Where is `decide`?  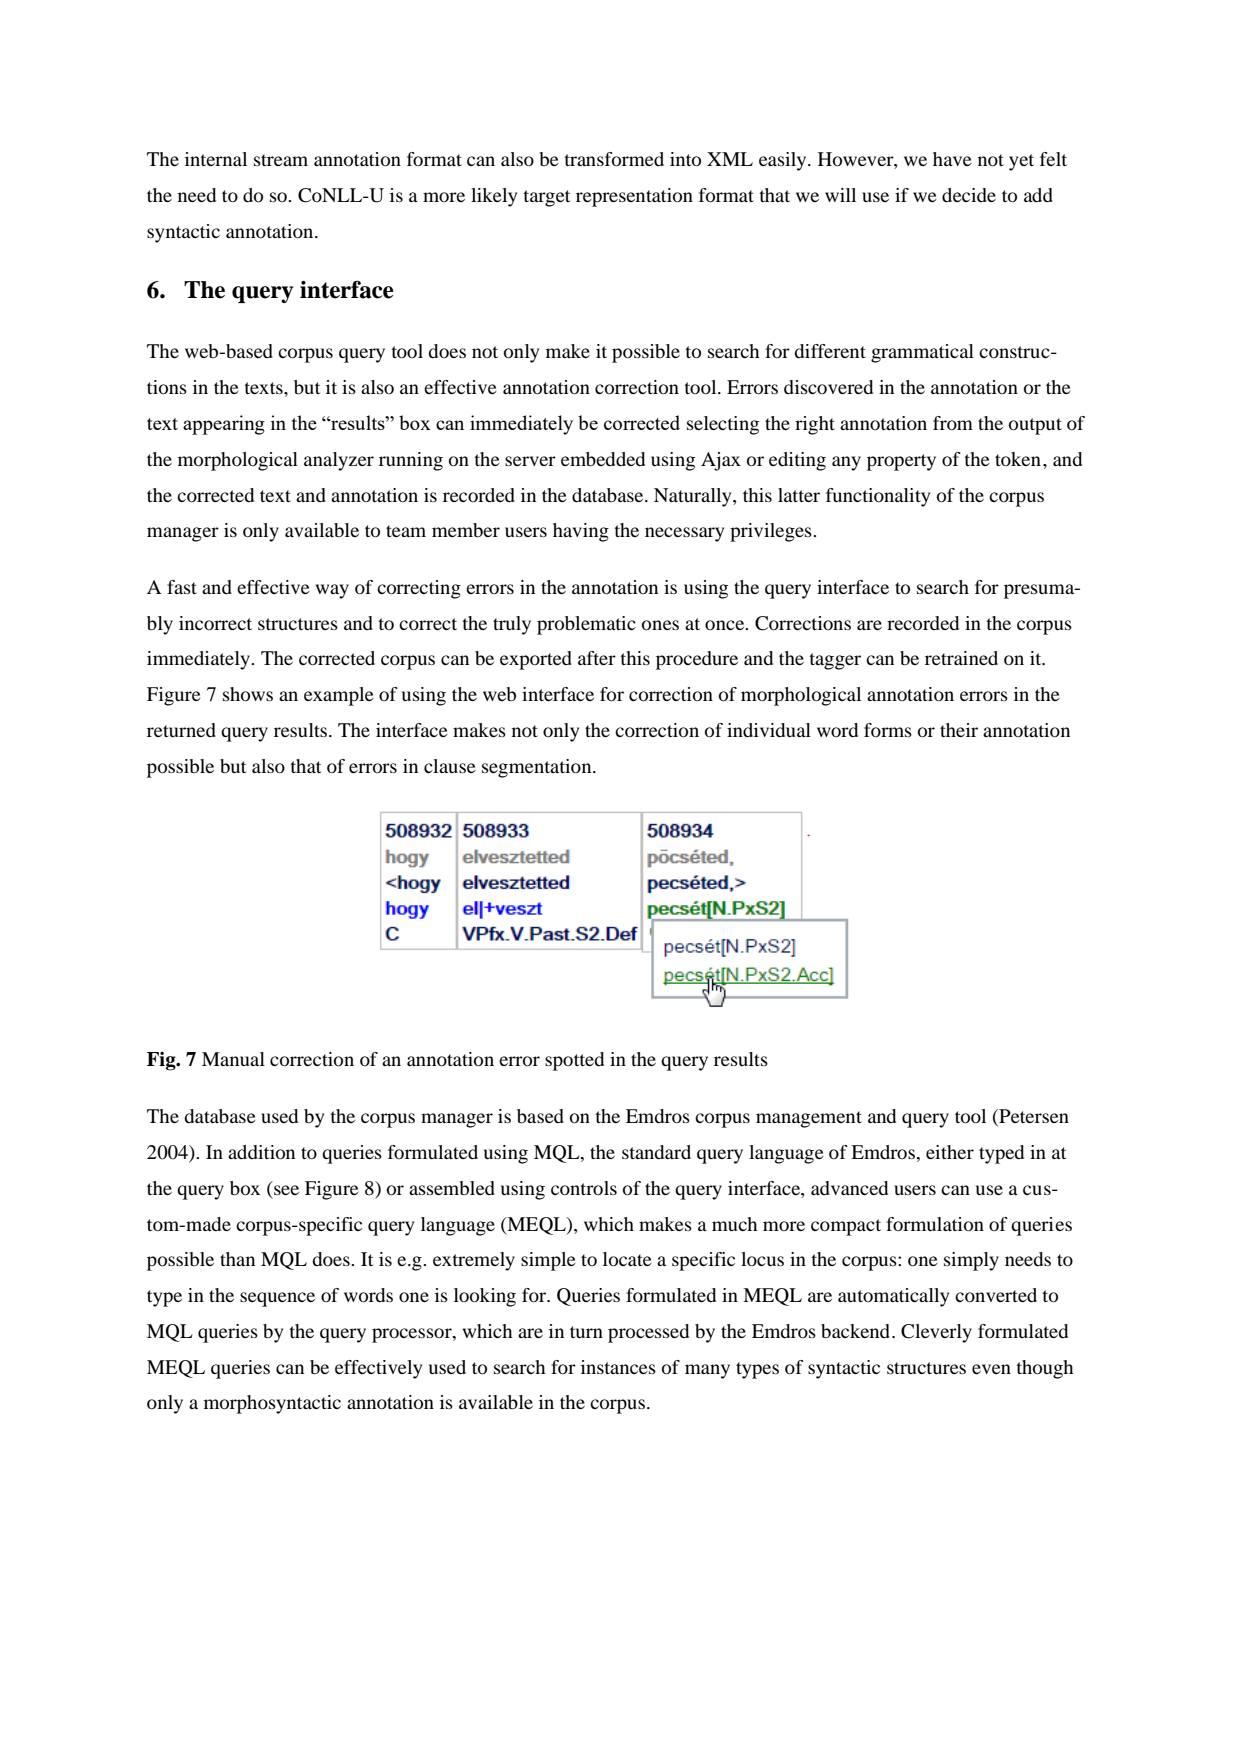 decide is located at coordinates (969, 195).
